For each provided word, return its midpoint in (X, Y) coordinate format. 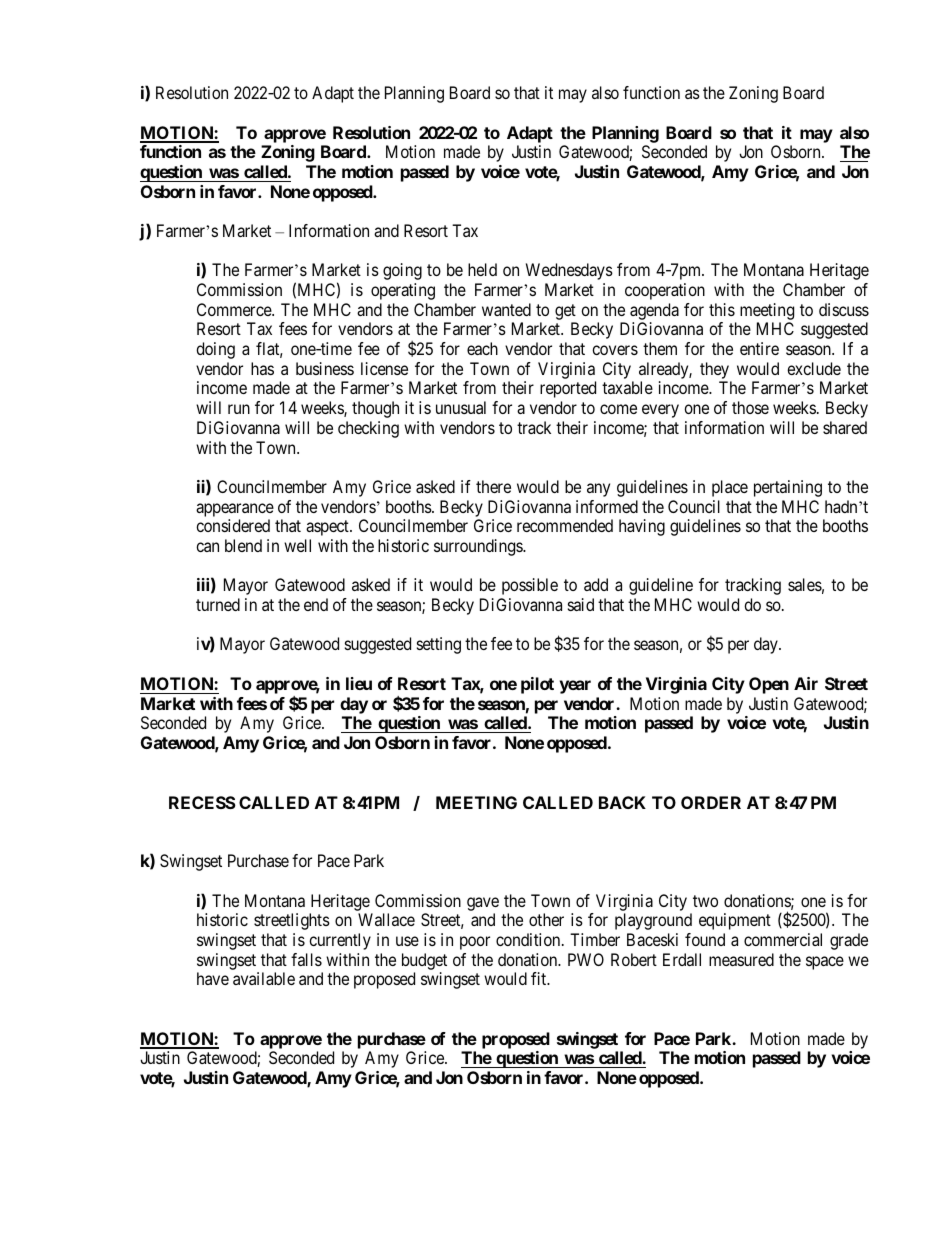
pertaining (788, 488)
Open (769, 685)
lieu (359, 683)
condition (529, 939)
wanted (506, 309)
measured (741, 959)
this (722, 309)
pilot (537, 685)
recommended (565, 525)
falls (306, 959)
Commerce (235, 309)
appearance (235, 510)
